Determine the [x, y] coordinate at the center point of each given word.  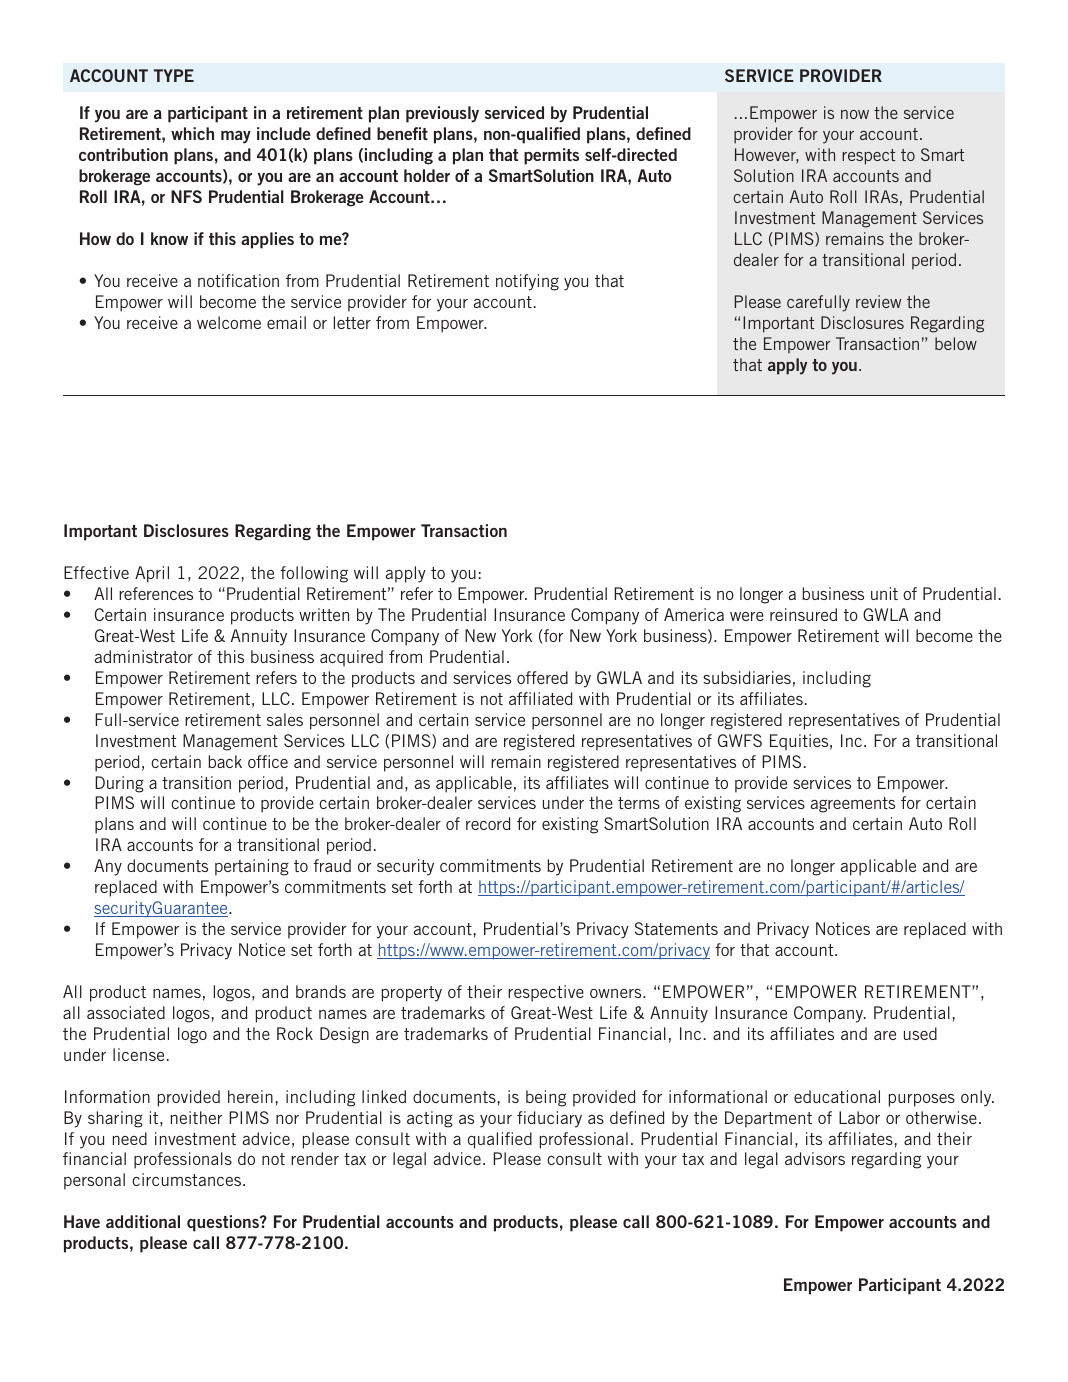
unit [884, 593]
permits [551, 156]
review [878, 301]
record [488, 823]
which [192, 133]
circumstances [188, 1179]
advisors [815, 1158]
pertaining [252, 867]
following [314, 574]
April [152, 574]
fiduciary [549, 1119]
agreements [853, 805]
